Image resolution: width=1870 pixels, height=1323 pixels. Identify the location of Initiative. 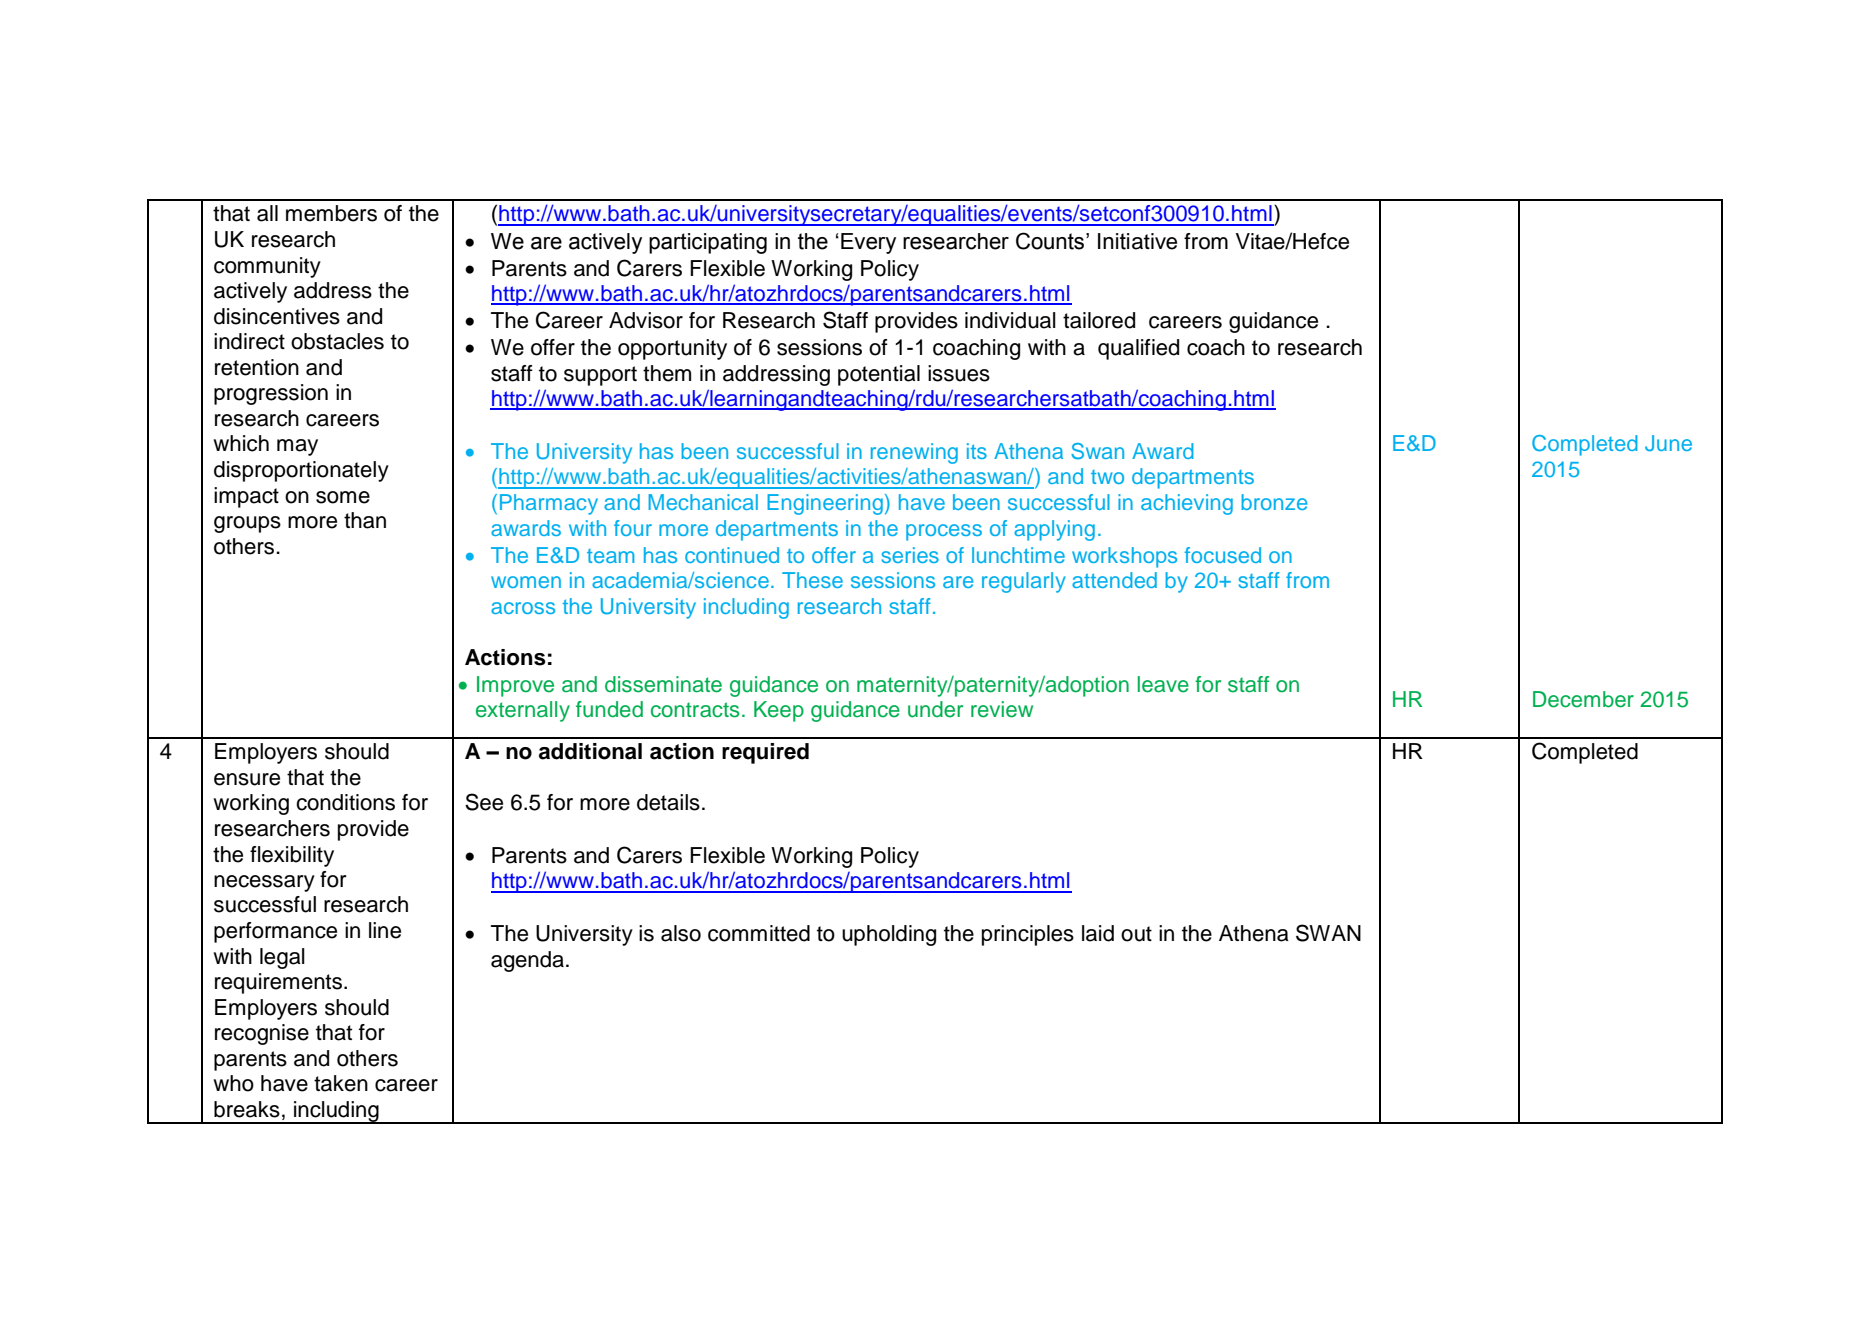
(1137, 241).
